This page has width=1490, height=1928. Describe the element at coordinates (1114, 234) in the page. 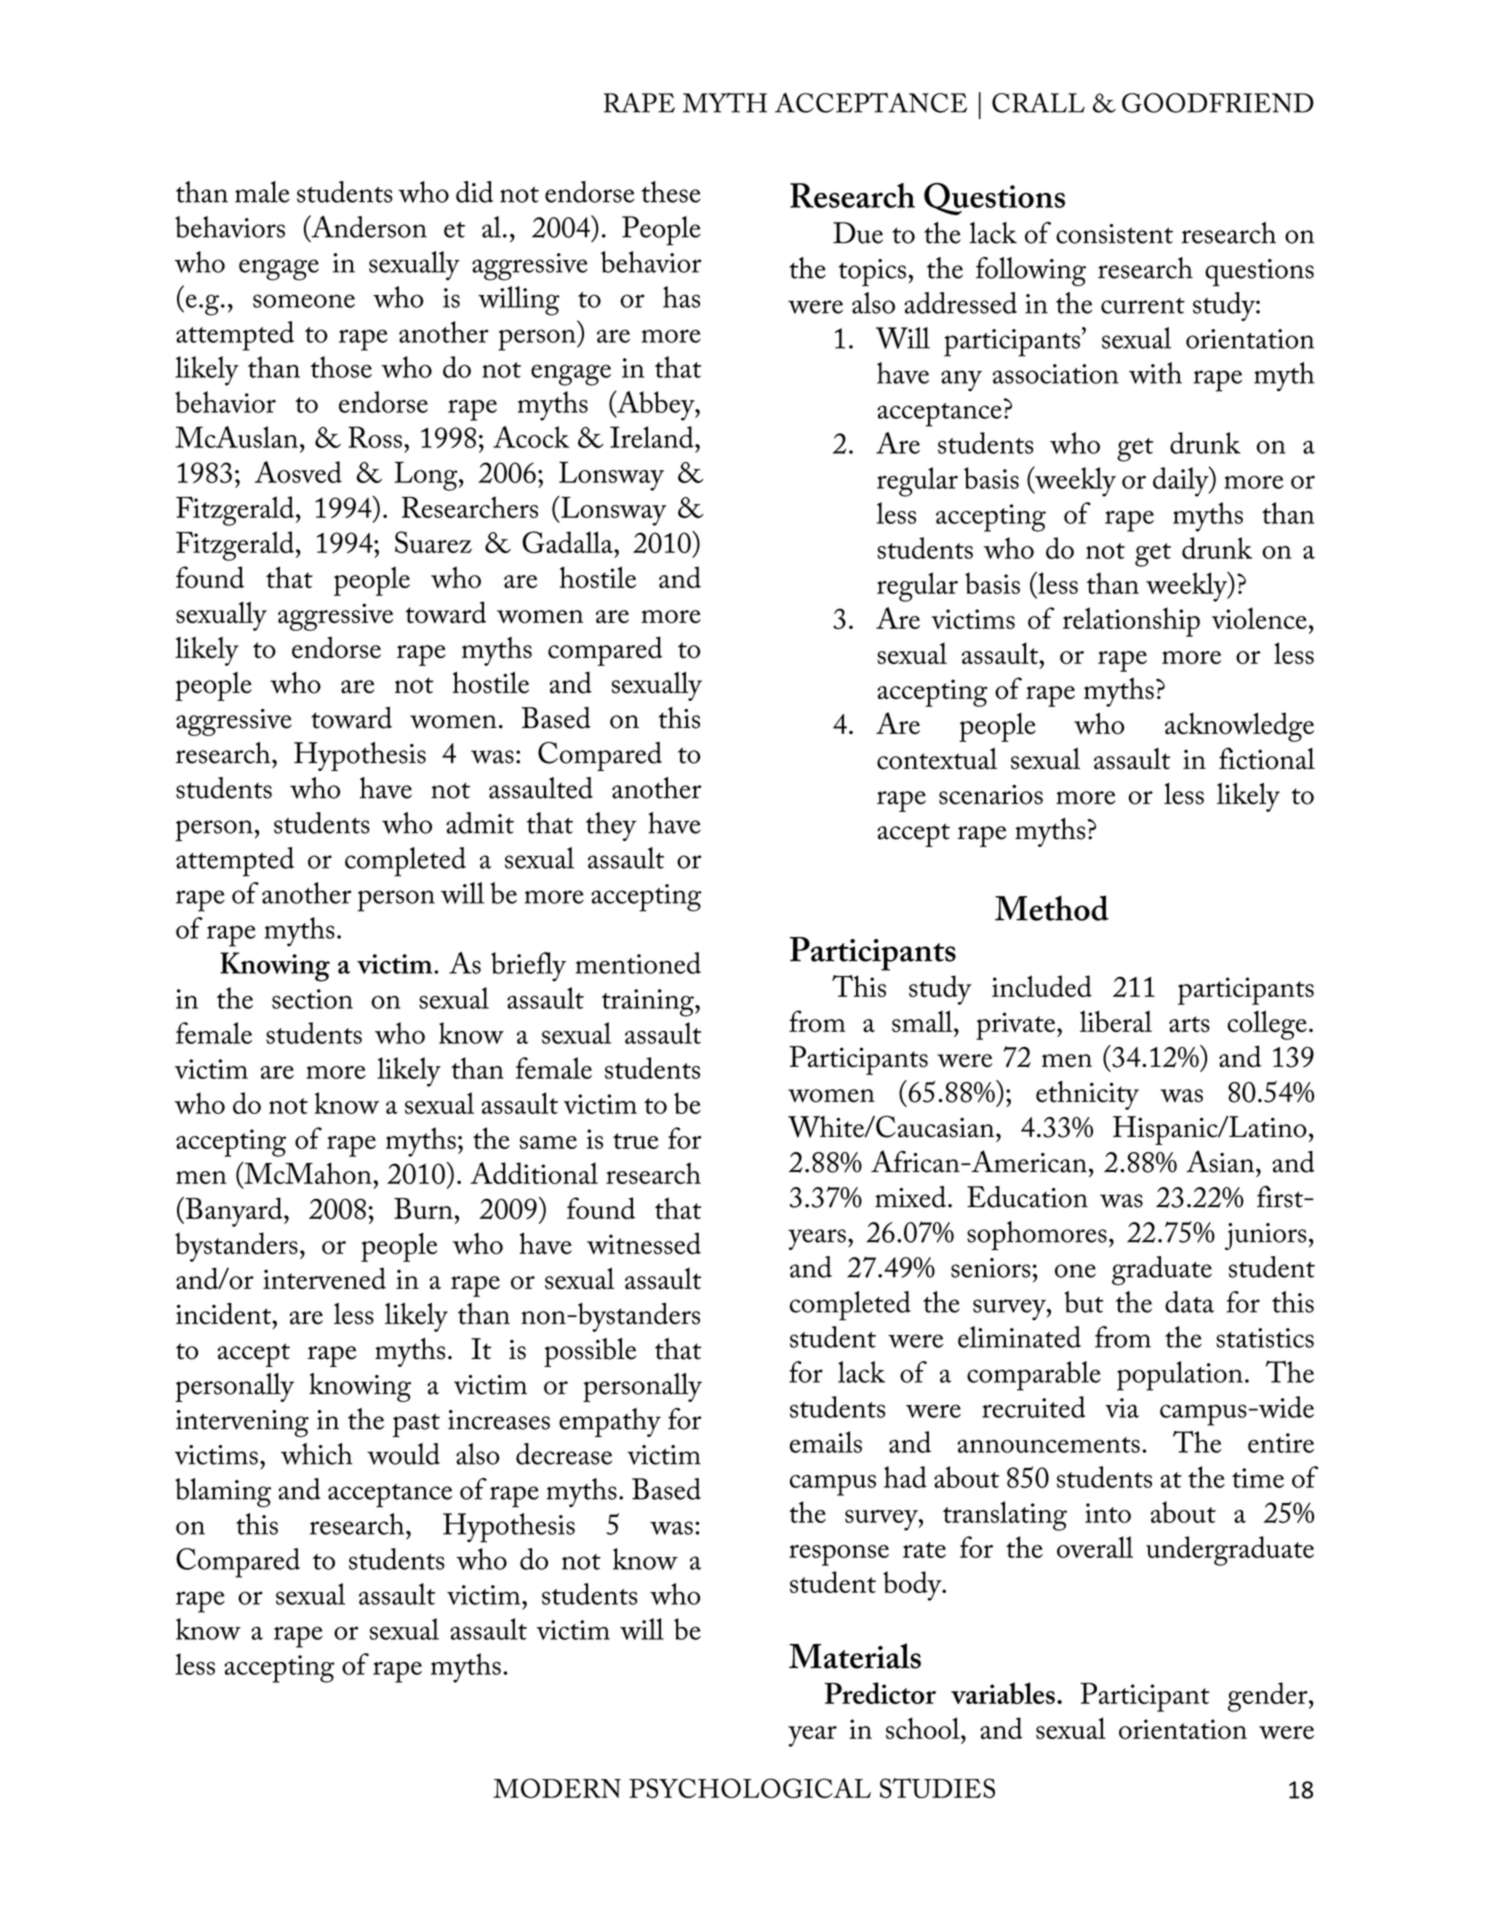

I see `consistent` at that location.
